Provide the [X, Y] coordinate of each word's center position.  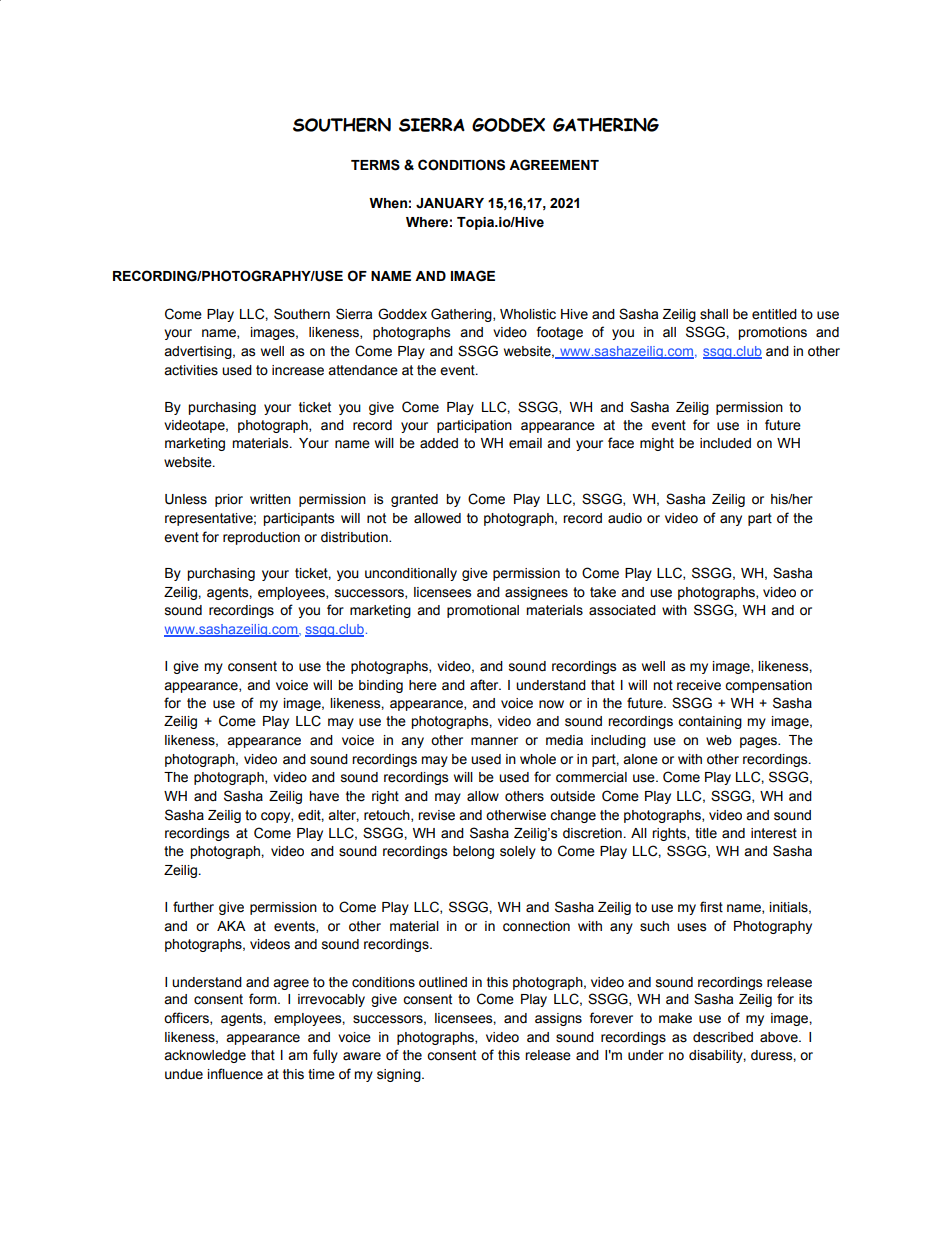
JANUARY [450, 203]
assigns [558, 1019]
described [723, 1037]
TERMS [375, 165]
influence [235, 1074]
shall [714, 314]
